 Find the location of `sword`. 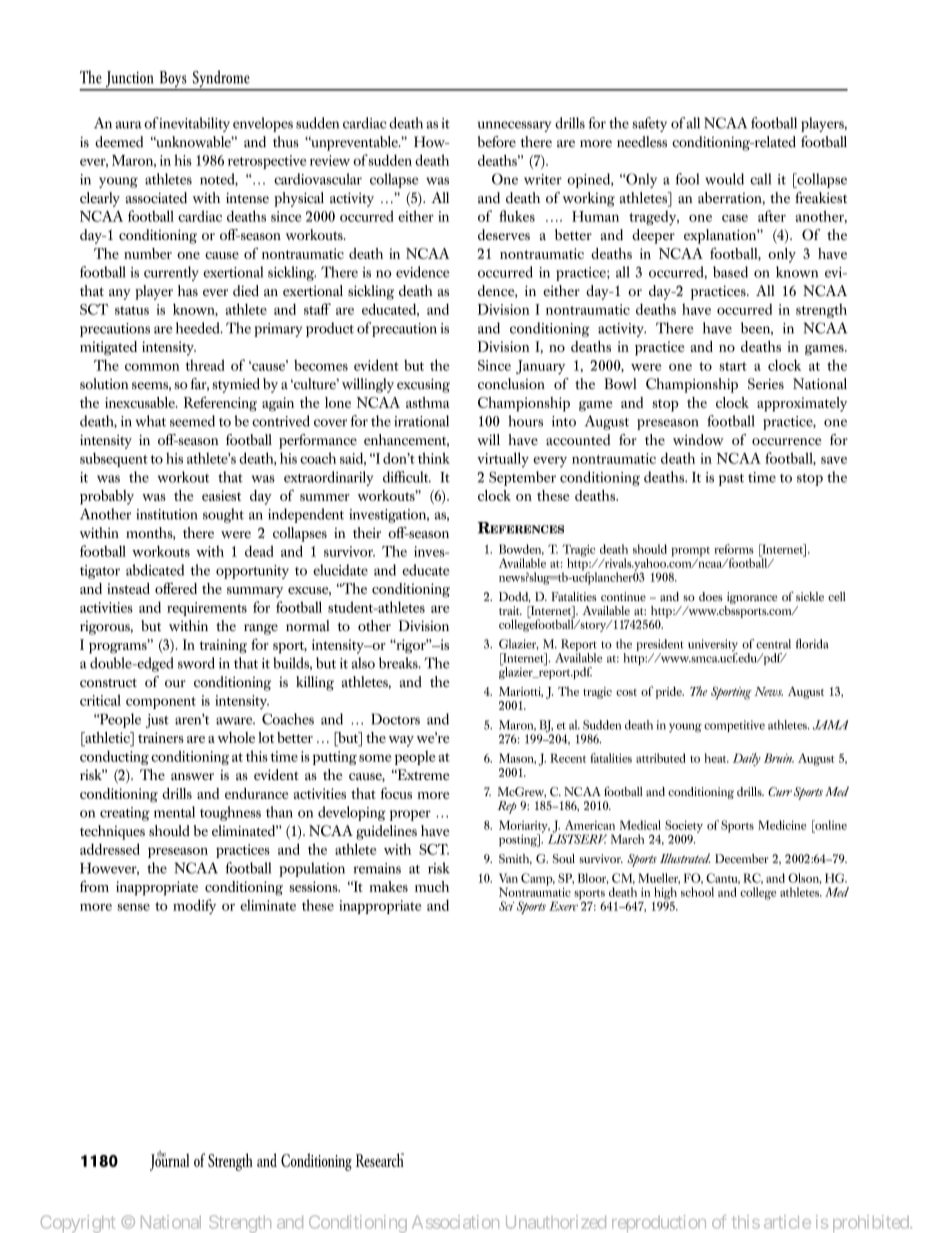

sword is located at coordinates (196, 663).
